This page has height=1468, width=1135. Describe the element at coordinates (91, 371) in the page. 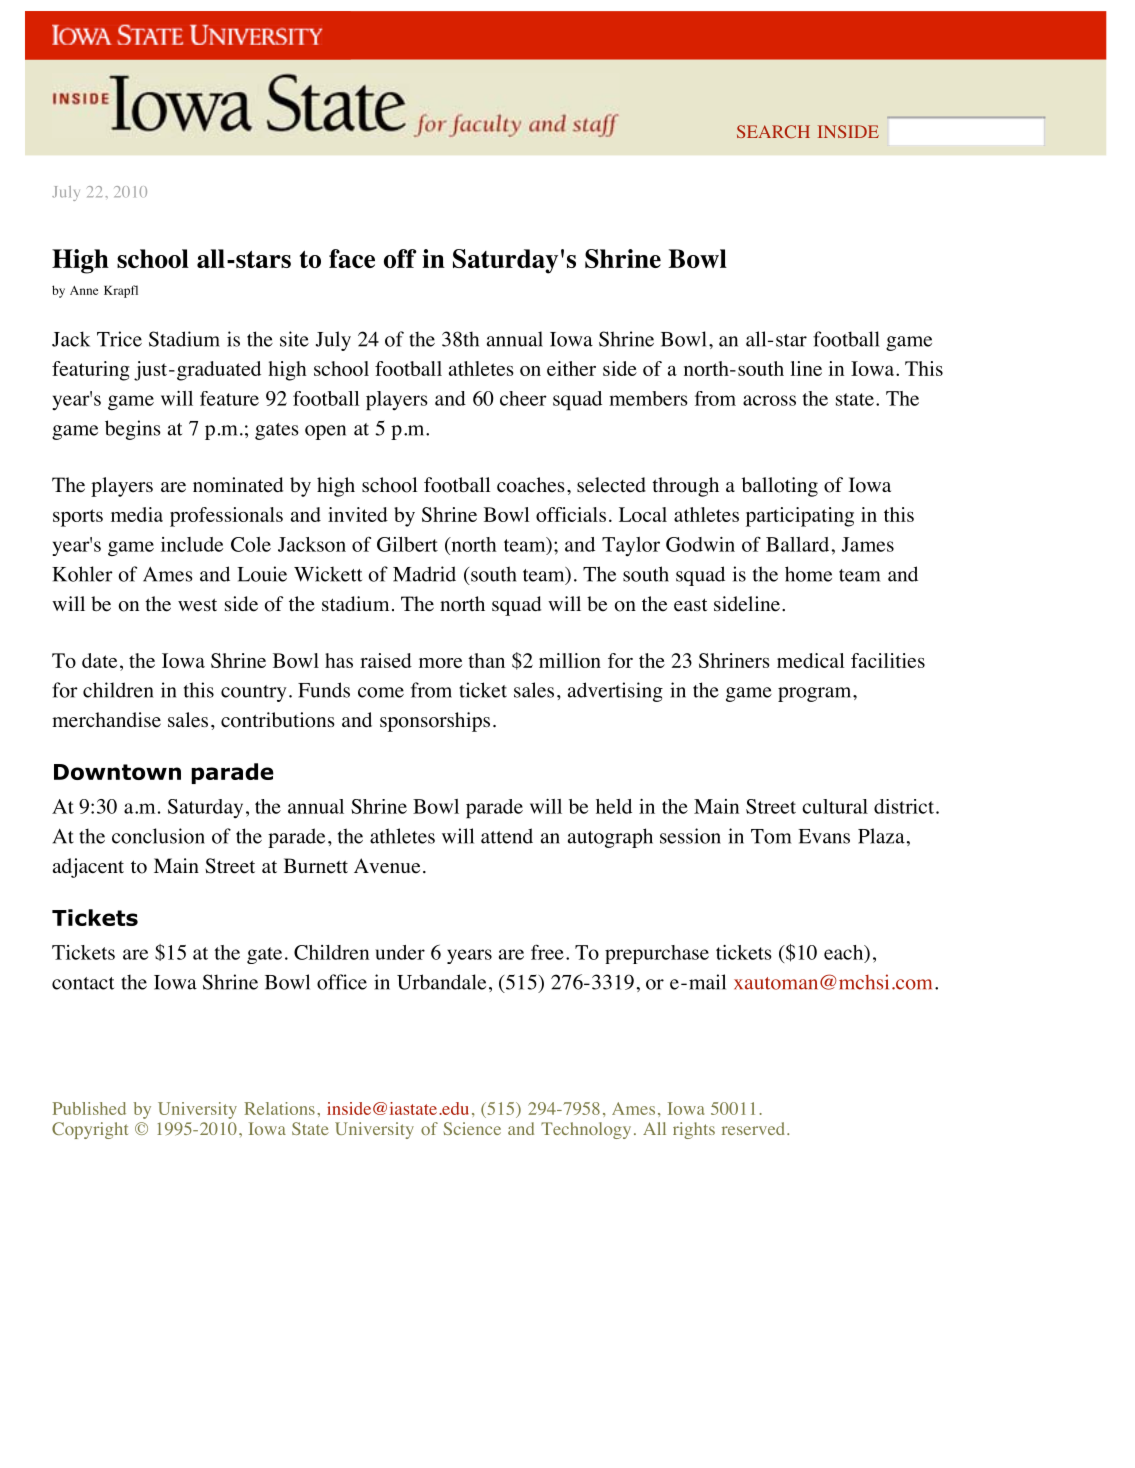

I see `featuring` at that location.
